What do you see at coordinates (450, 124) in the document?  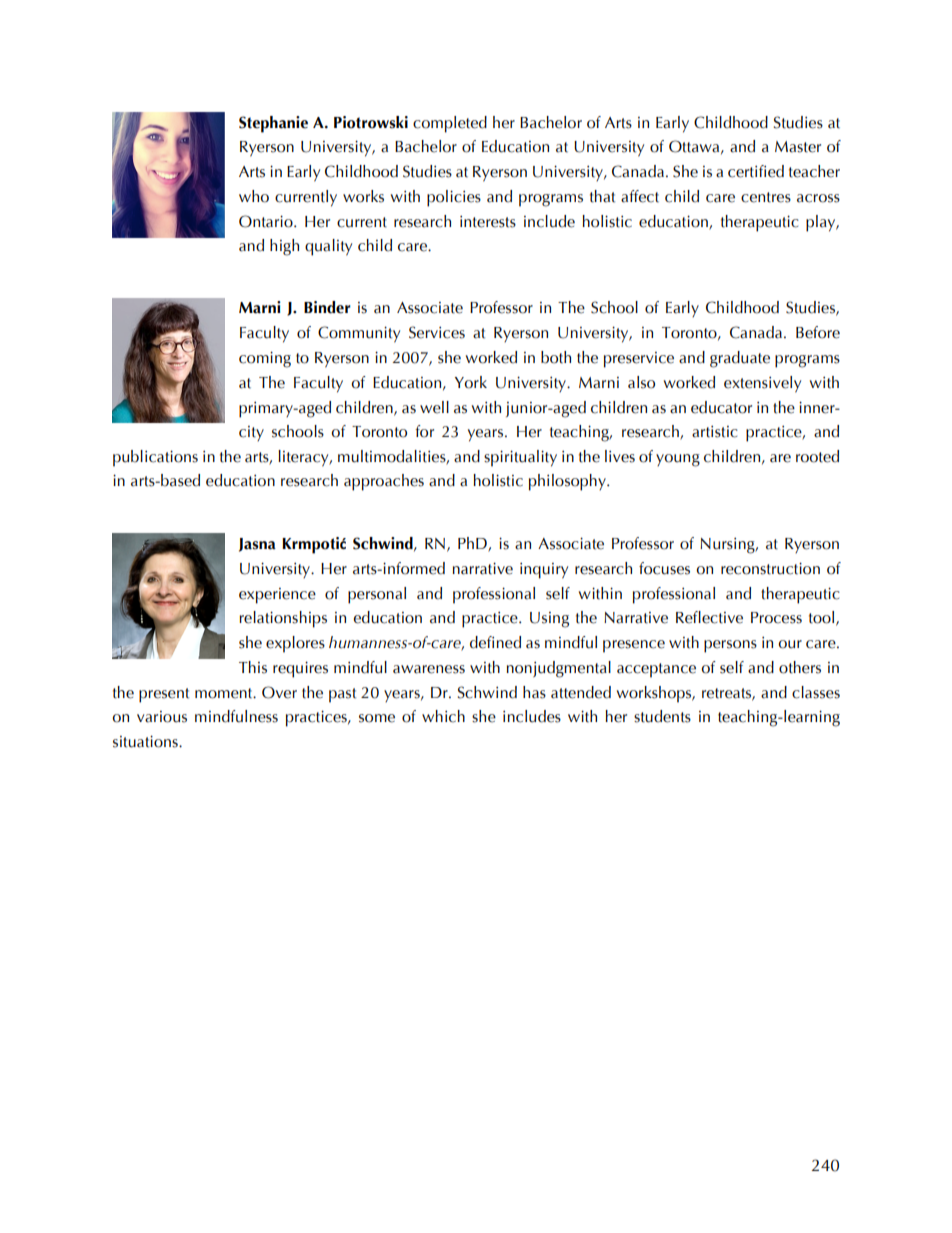 I see `completed` at bounding box center [450, 124].
